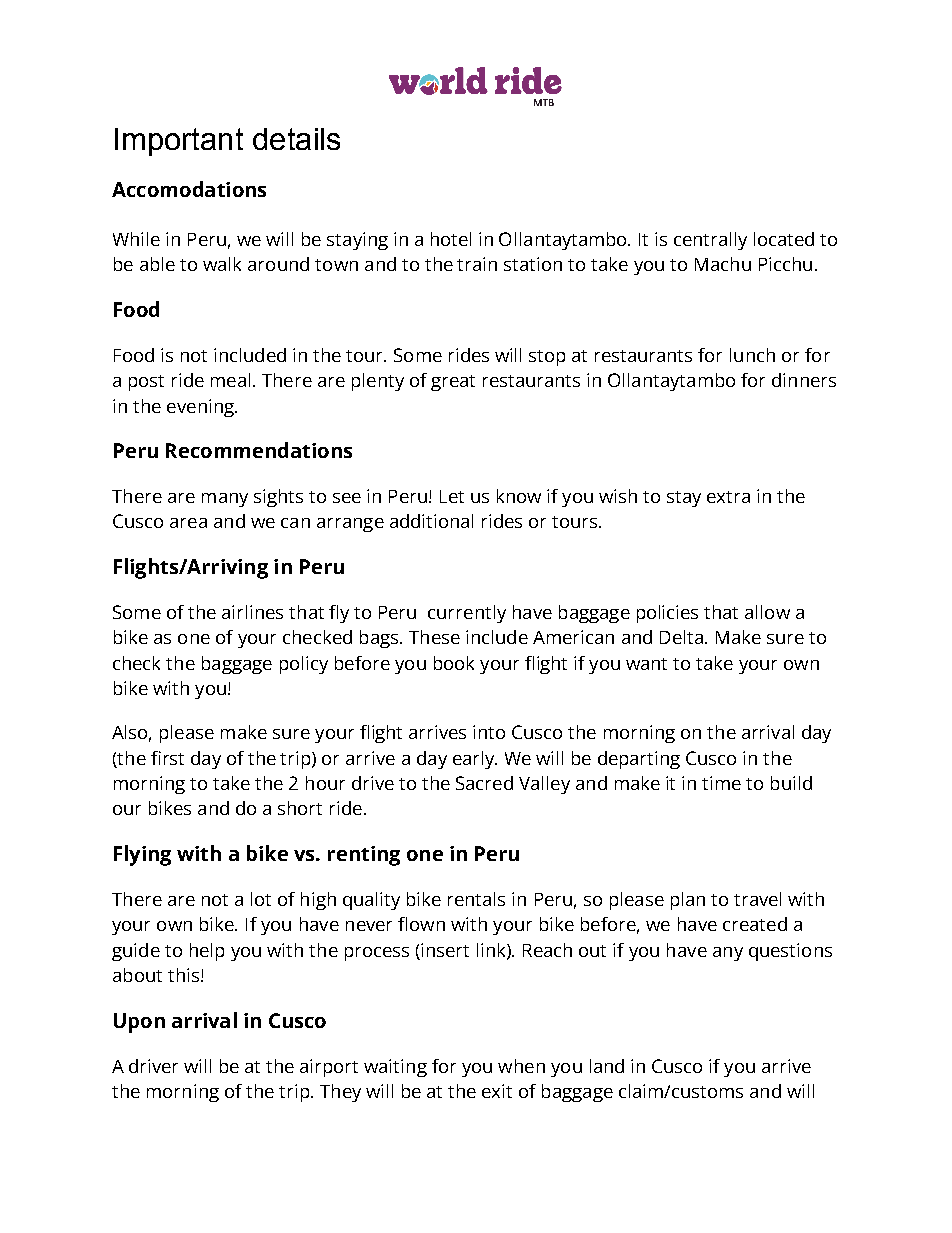  What do you see at coordinates (139, 1023) in the screenshot?
I see `Upon` at bounding box center [139, 1023].
